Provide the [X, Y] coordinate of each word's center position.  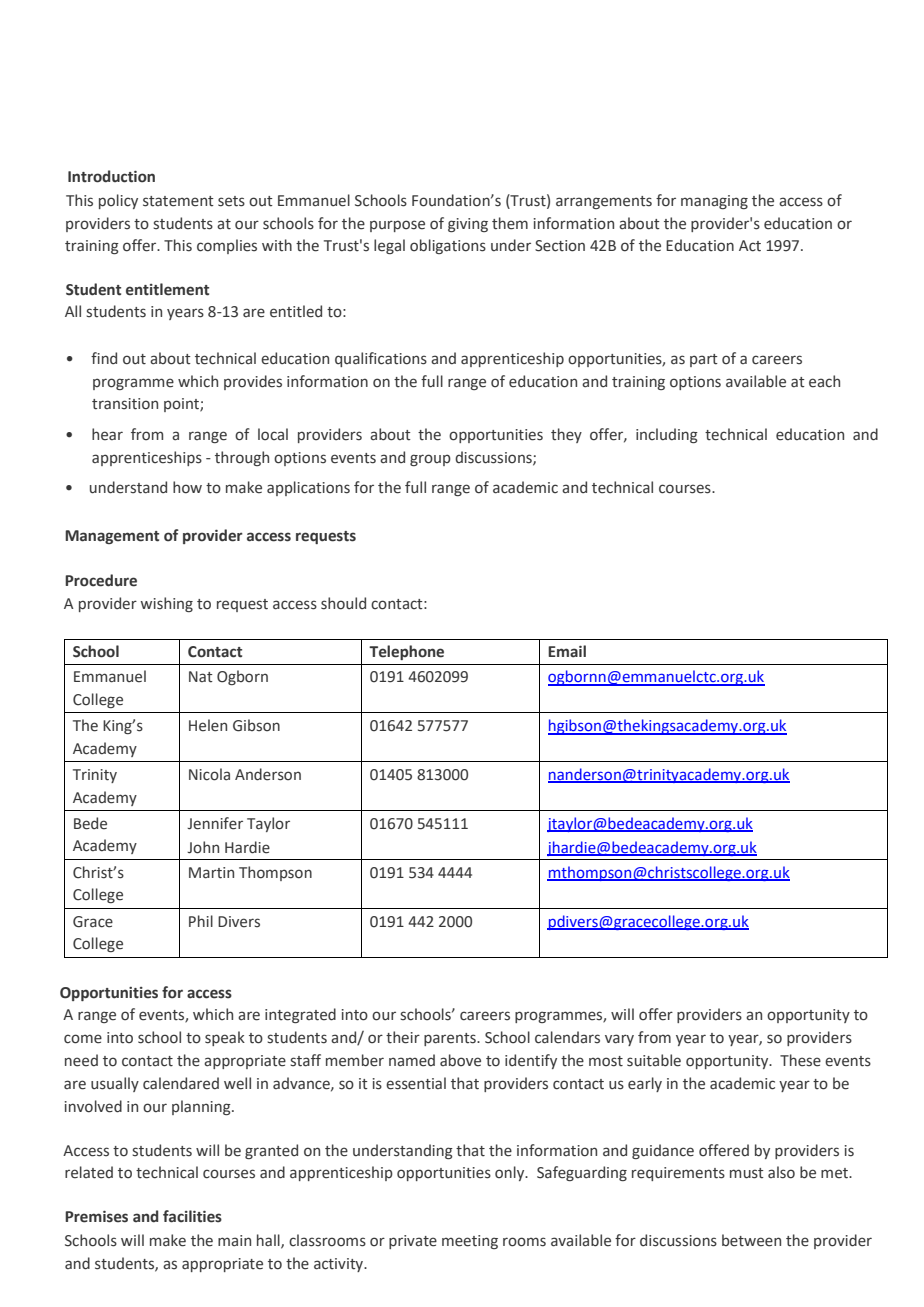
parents [451, 1039]
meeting [470, 1242]
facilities [192, 1216]
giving [468, 225]
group [430, 460]
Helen [208, 725]
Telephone [406, 652]
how [187, 487]
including [667, 435]
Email [567, 651]
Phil [201, 921]
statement [178, 201]
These [800, 1060]
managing [714, 202]
